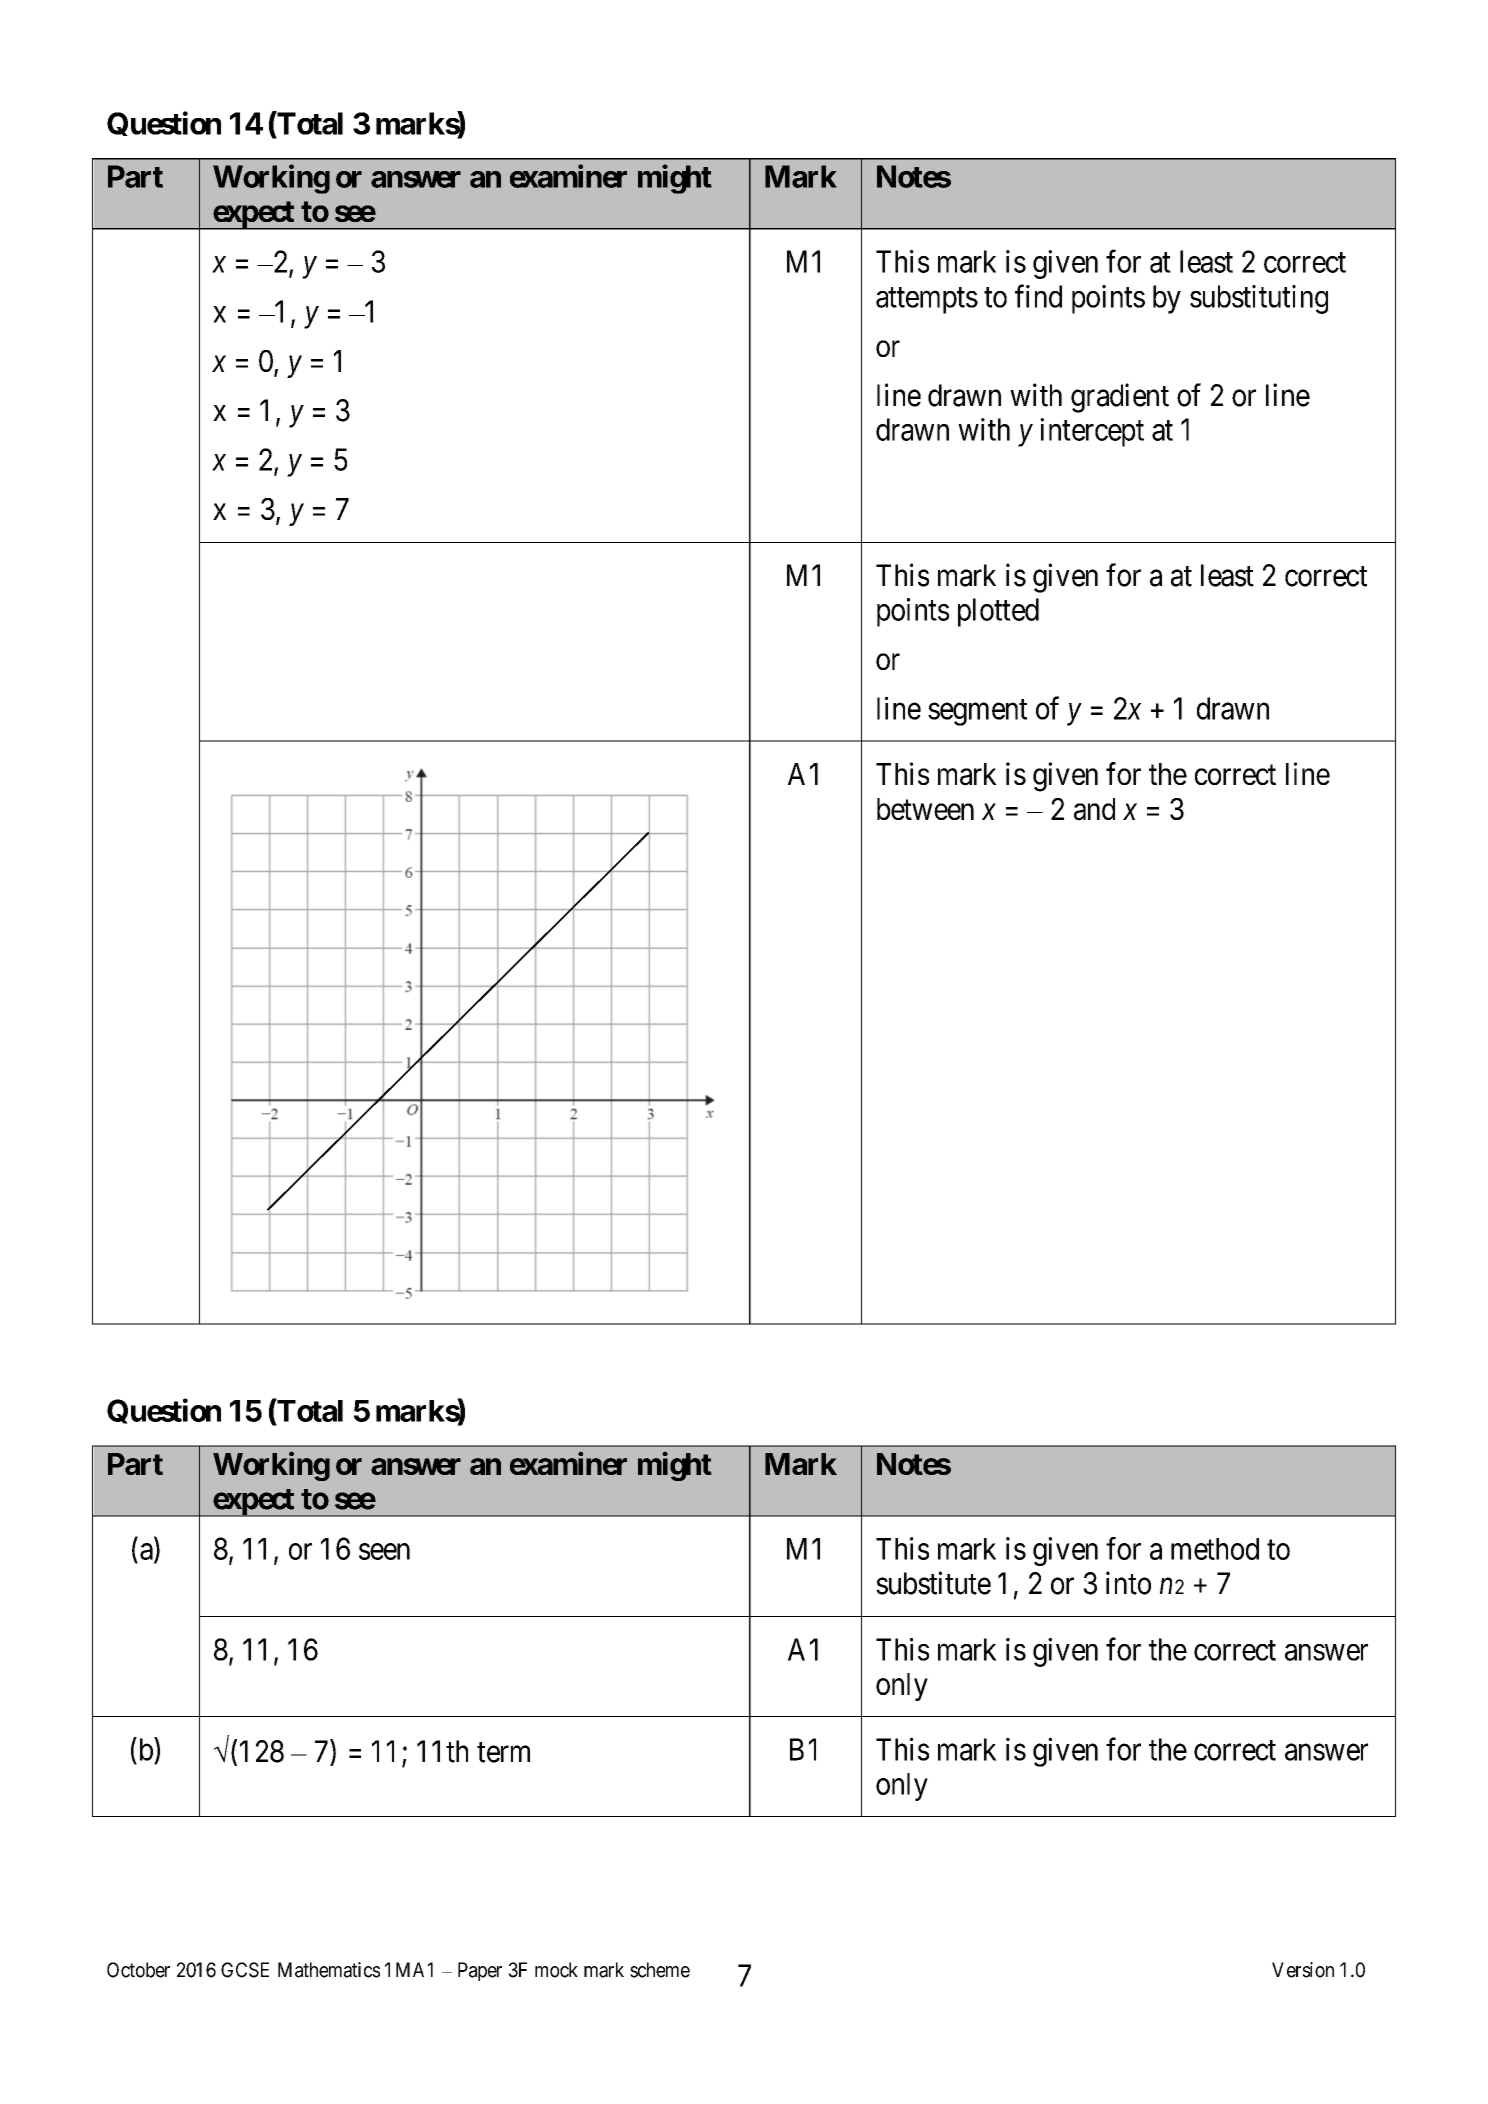 This screenshot has width=1488, height=2104. What do you see at coordinates (503, 1752) in the screenshot?
I see `term` at bounding box center [503, 1752].
